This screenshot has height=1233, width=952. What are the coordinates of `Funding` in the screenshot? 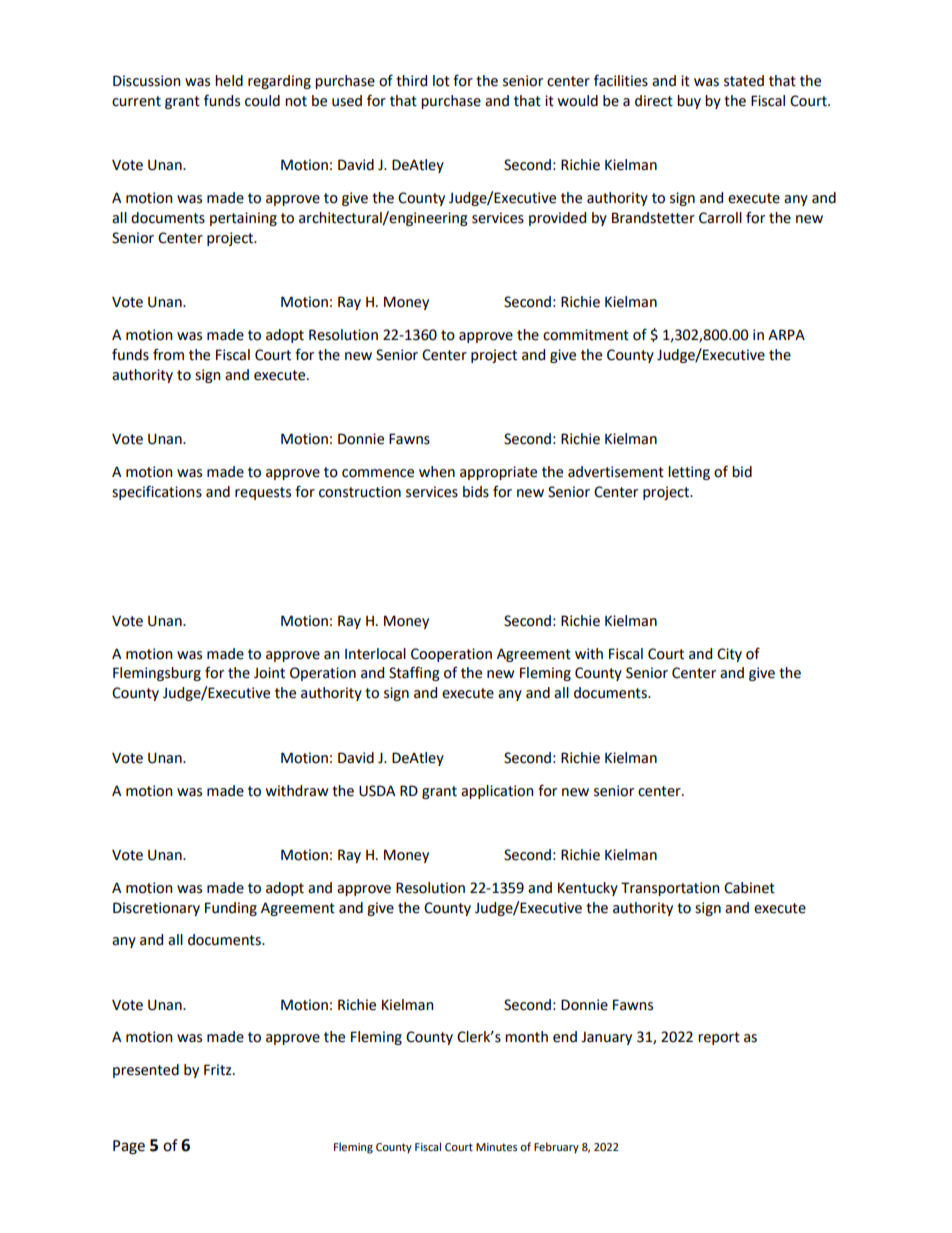 It's located at (231, 909).
